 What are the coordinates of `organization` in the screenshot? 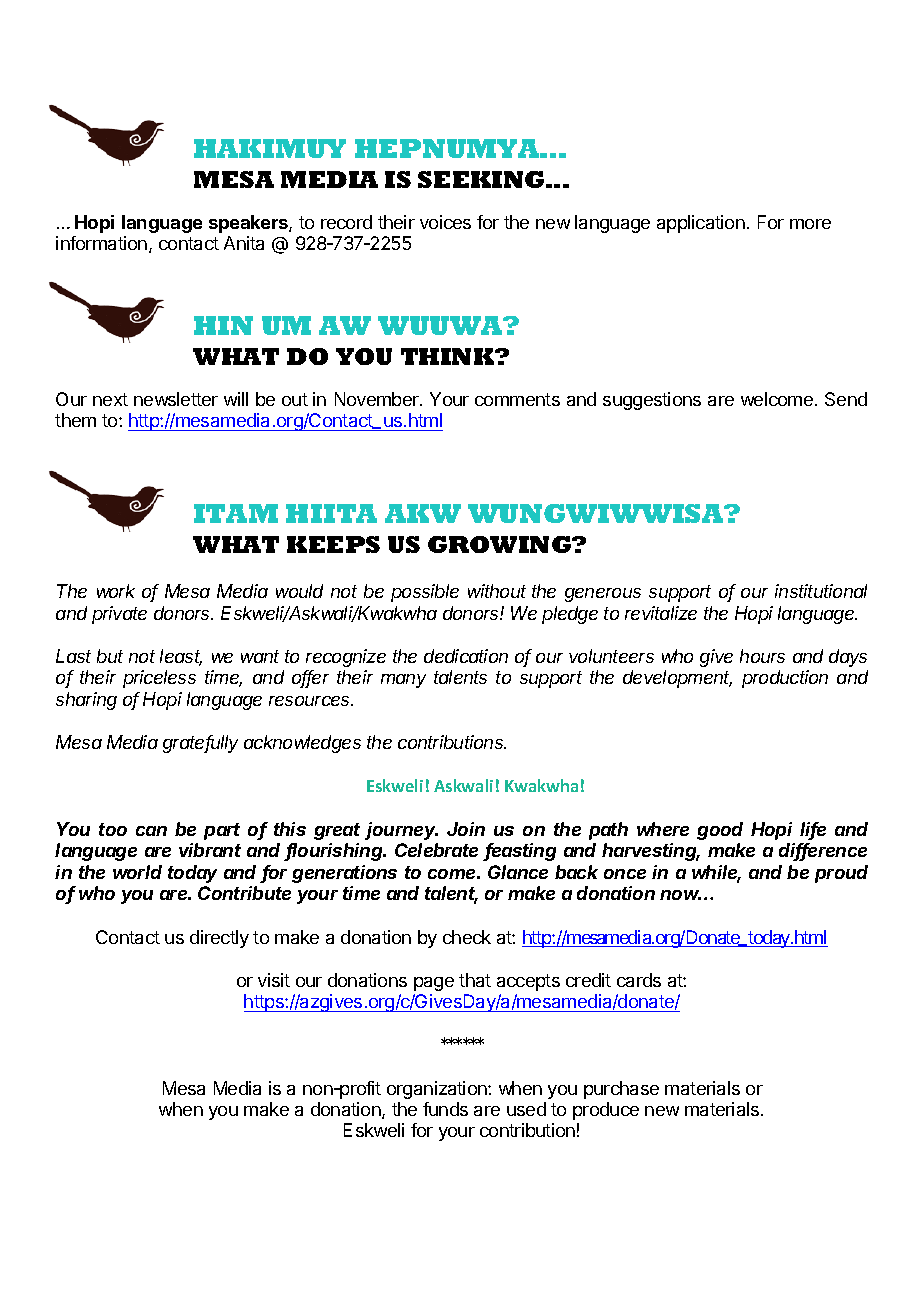 It's located at (438, 1090).
